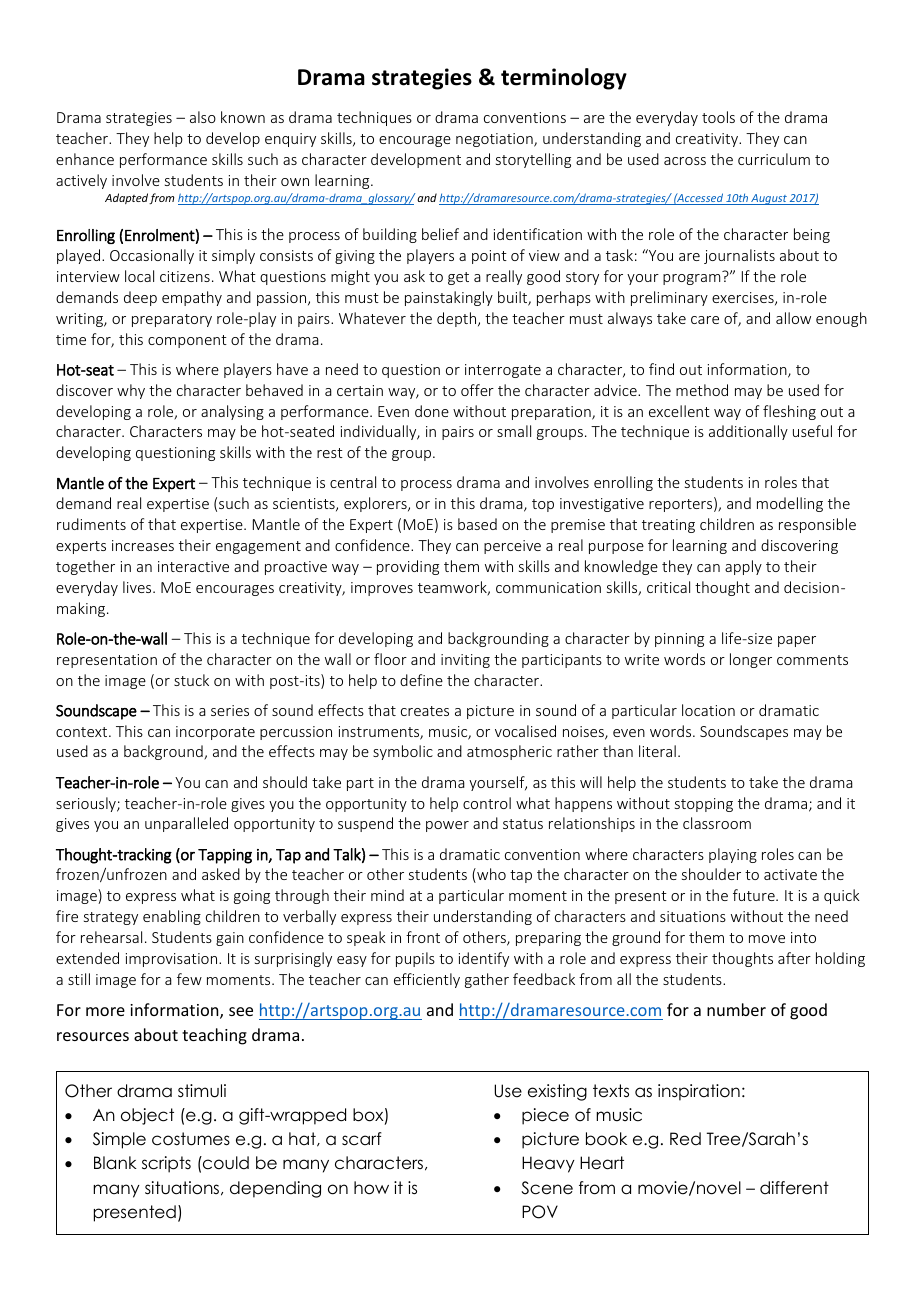 The height and width of the document is (1308, 924). Describe the element at coordinates (718, 117) in the document. I see `tools` at that location.
